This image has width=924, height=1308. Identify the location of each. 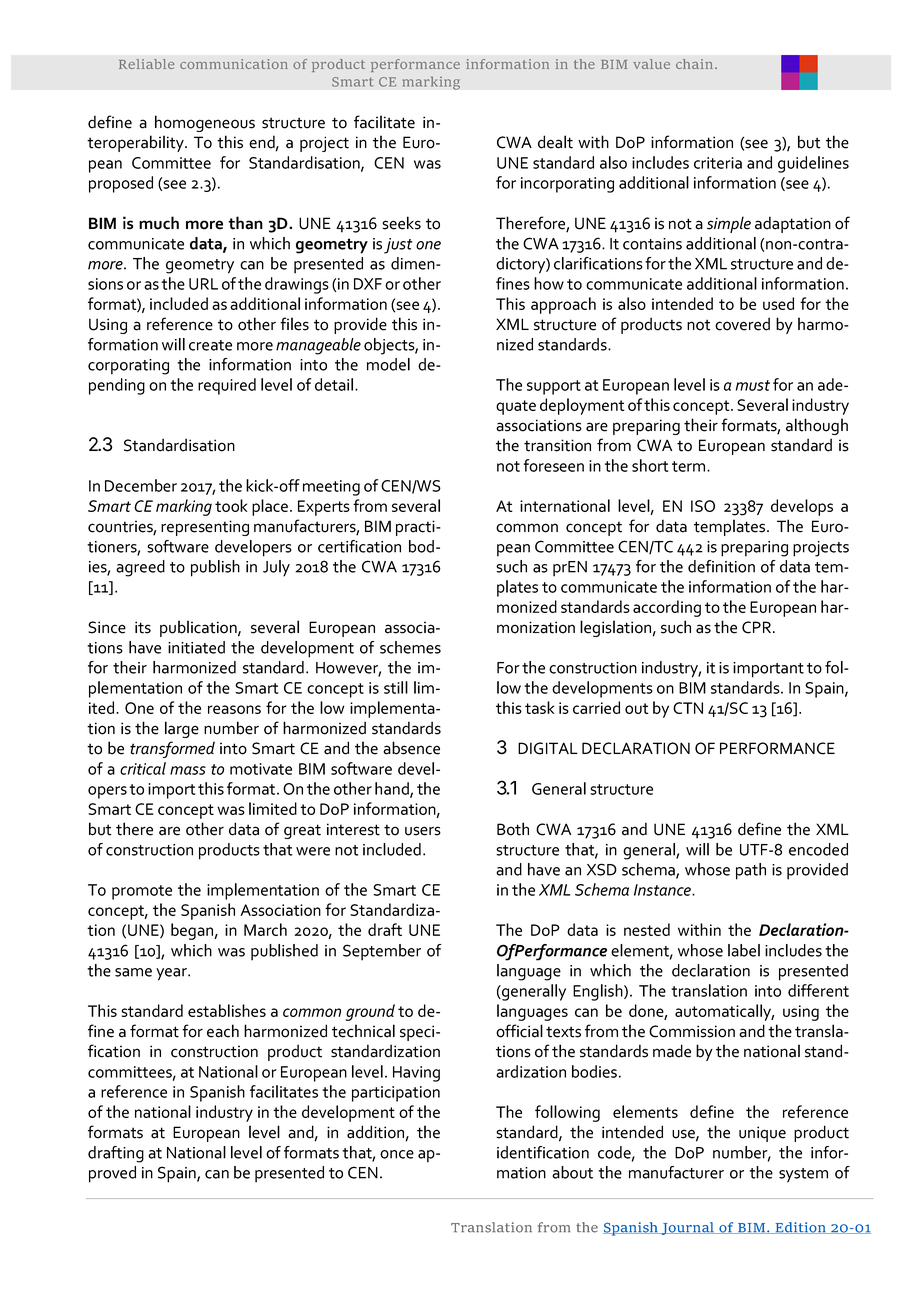
(223, 1031).
